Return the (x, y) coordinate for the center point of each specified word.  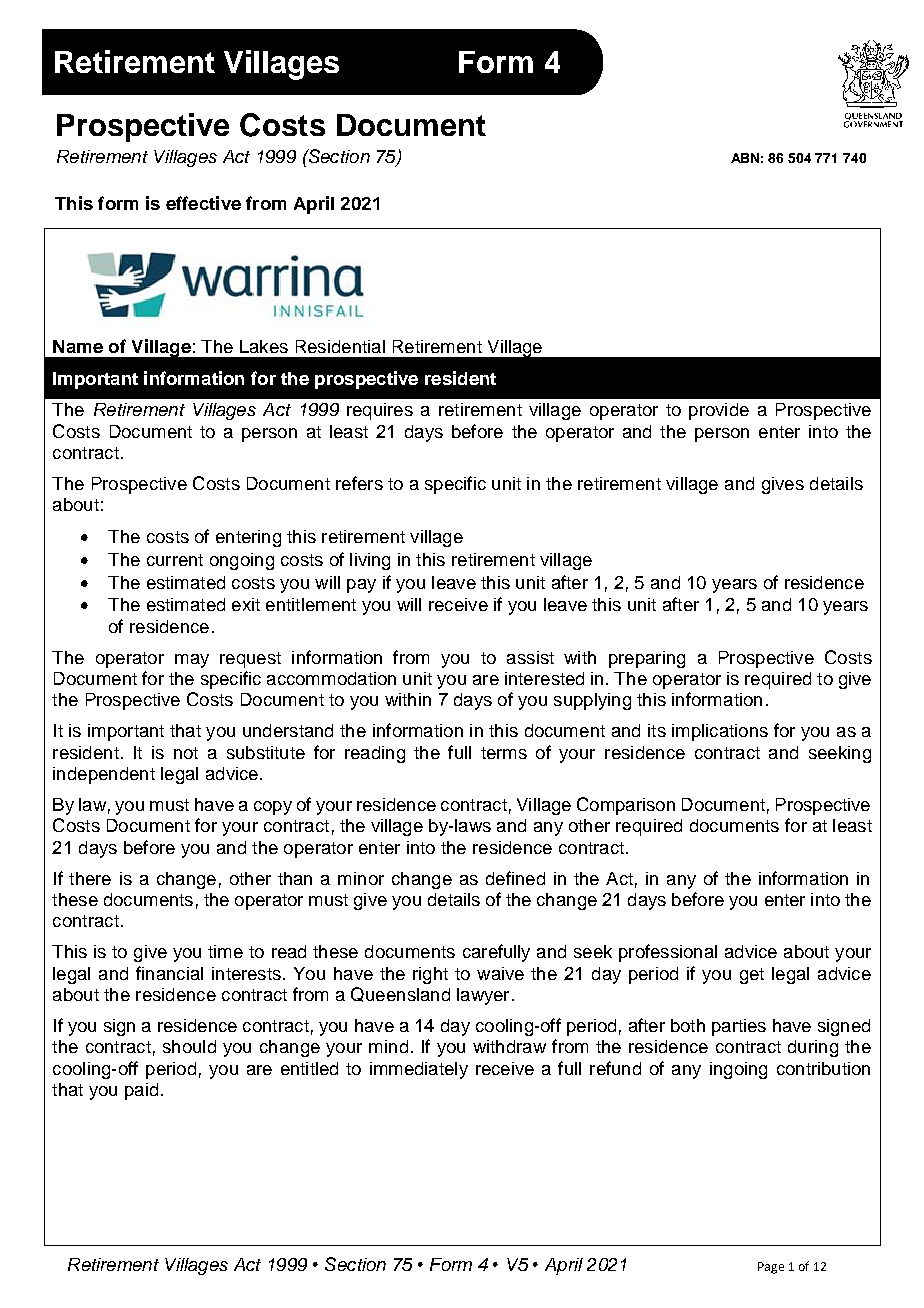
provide (719, 411)
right (430, 975)
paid (141, 1091)
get (752, 976)
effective (203, 203)
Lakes (264, 346)
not (186, 753)
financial (169, 973)
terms (504, 753)
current (175, 560)
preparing (647, 659)
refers (359, 483)
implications (720, 732)
